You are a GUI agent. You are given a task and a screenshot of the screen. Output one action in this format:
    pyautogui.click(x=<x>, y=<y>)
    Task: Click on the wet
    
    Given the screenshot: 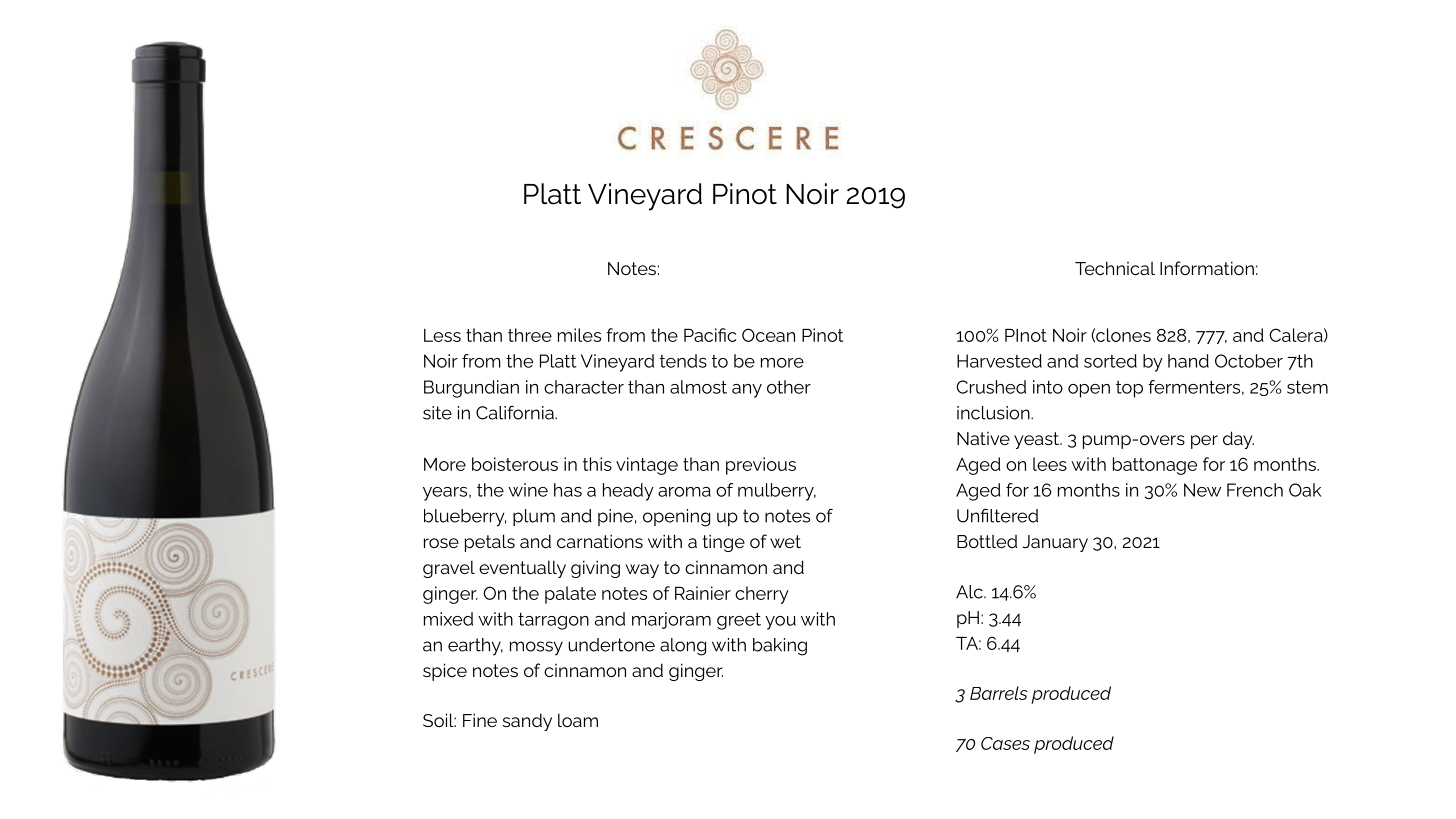 What is the action you would take?
    pyautogui.click(x=785, y=541)
